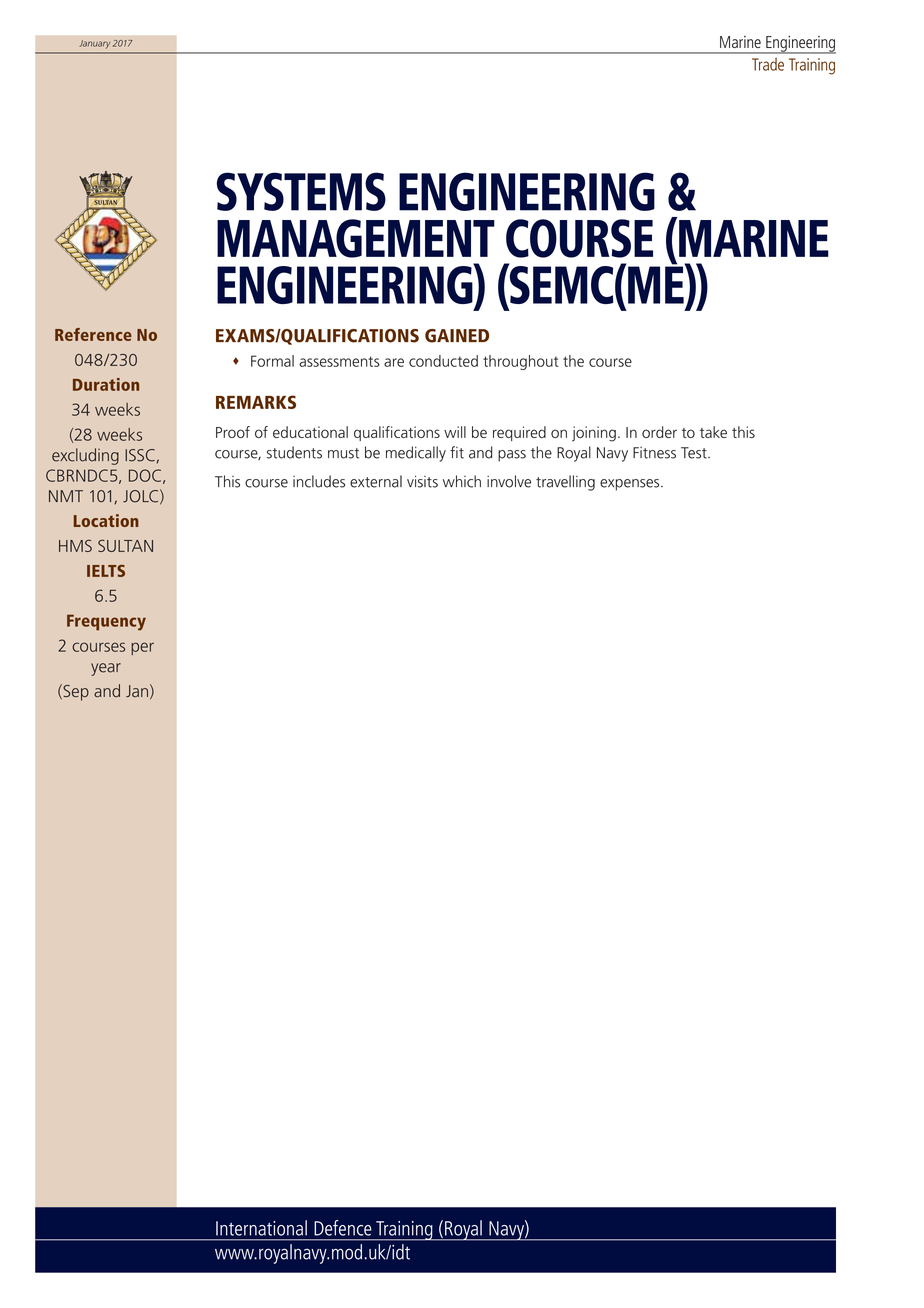 The width and height of the image is (924, 1308). I want to click on International, so click(261, 1228).
